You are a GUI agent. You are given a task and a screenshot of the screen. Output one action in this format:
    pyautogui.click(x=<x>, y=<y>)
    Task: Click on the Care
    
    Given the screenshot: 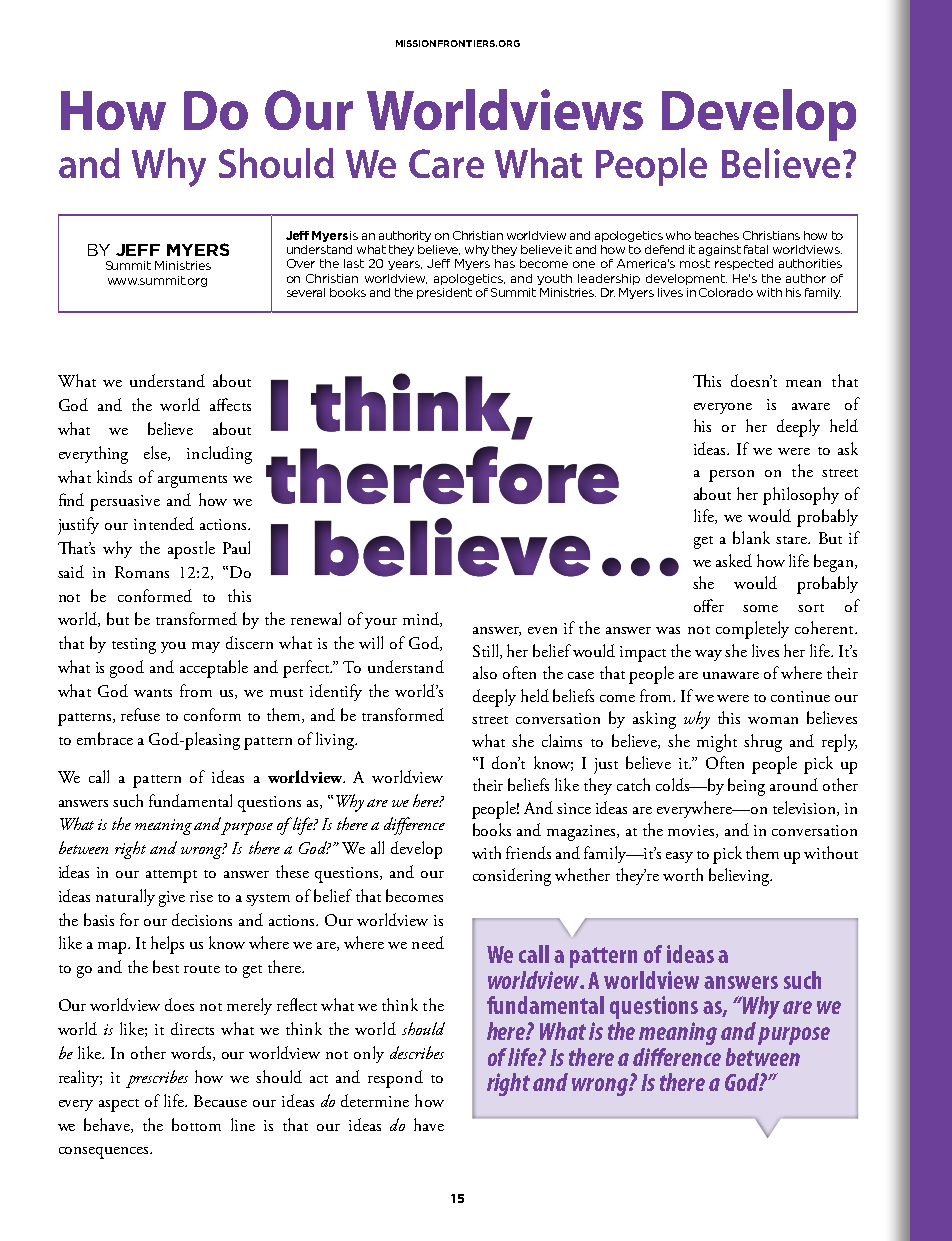 What is the action you would take?
    pyautogui.click(x=446, y=163)
